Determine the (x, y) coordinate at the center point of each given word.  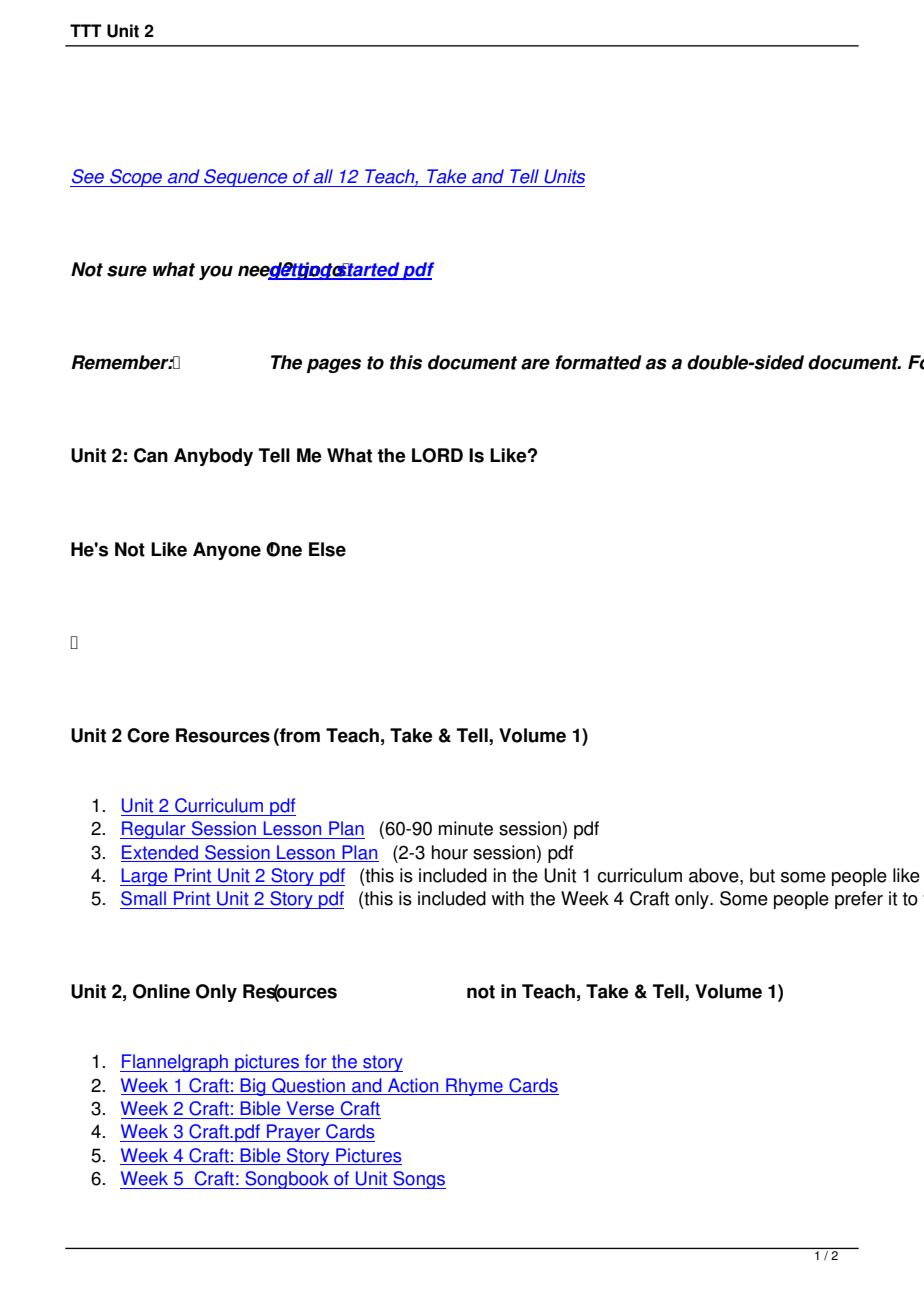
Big (253, 1087)
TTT (86, 30)
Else (327, 549)
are (535, 364)
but (762, 875)
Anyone (227, 551)
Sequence (246, 178)
